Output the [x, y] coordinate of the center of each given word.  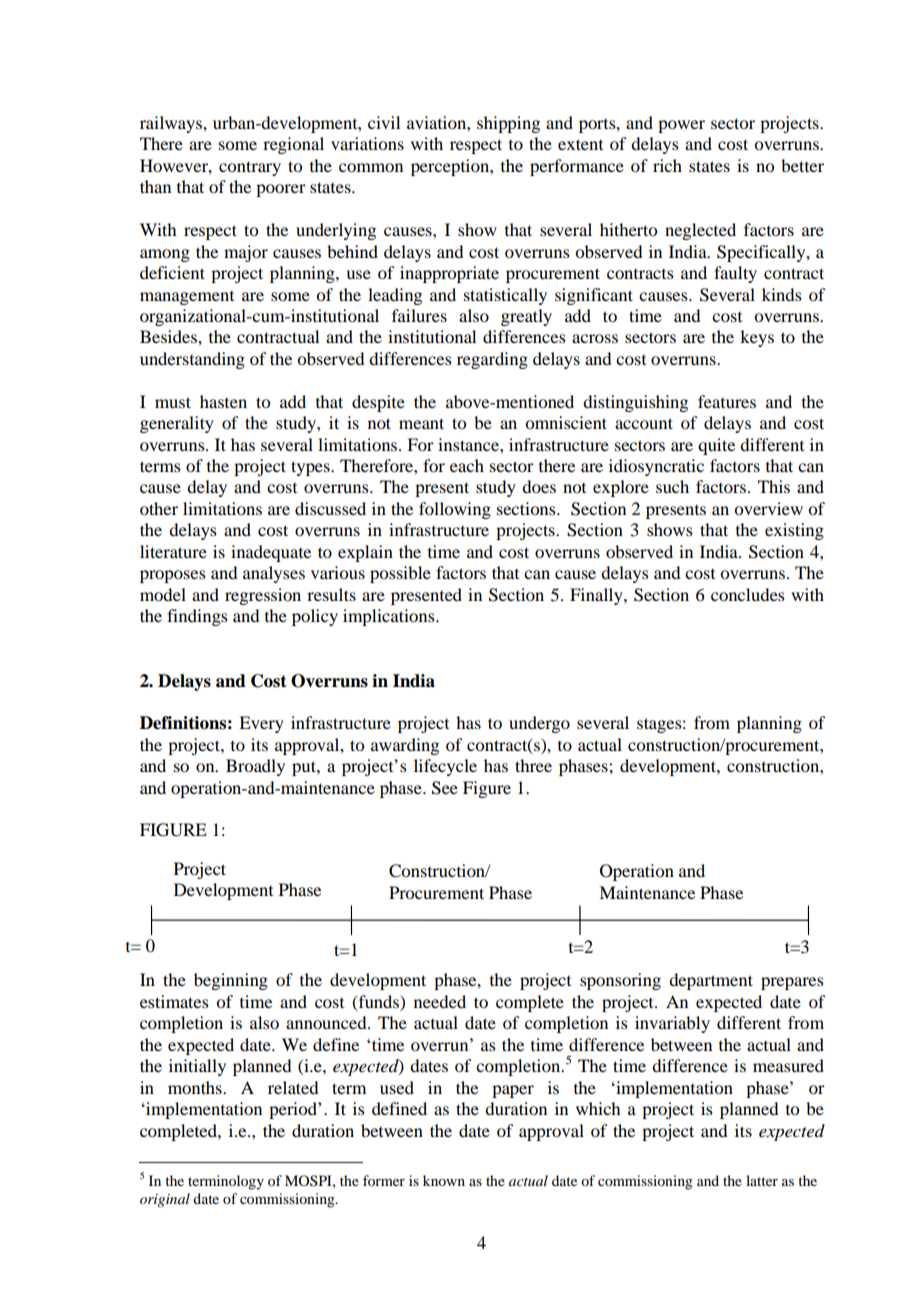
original [165, 1200]
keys [757, 338]
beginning [231, 981]
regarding [492, 360]
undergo [539, 724]
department [711, 981]
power [681, 126]
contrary [250, 168]
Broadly [255, 767]
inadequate [271, 553]
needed [440, 1001]
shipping [508, 124]
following [455, 510]
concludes [748, 594]
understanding [192, 360]
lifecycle [445, 767]
